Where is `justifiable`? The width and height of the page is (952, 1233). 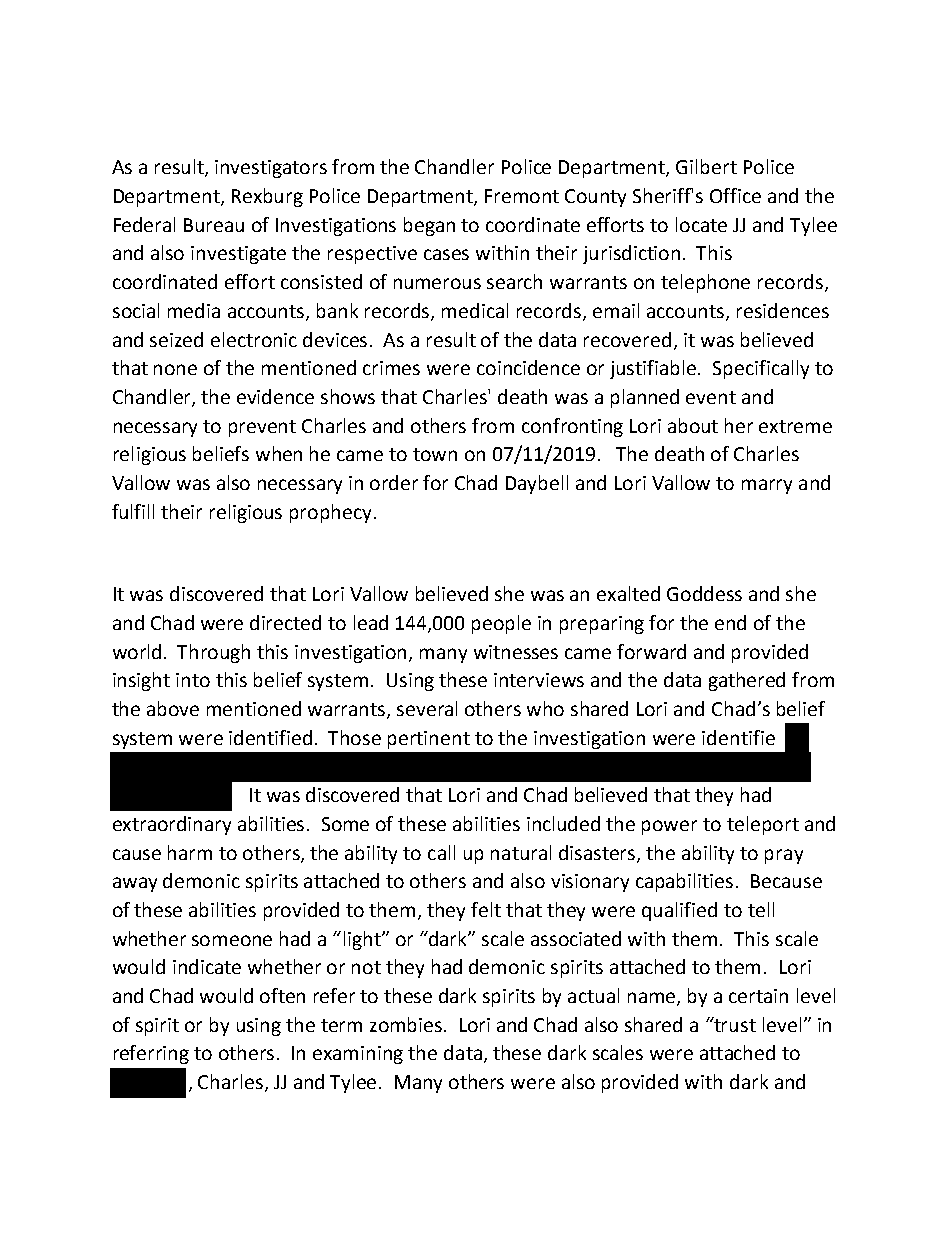 justifiable is located at coordinates (654, 369).
